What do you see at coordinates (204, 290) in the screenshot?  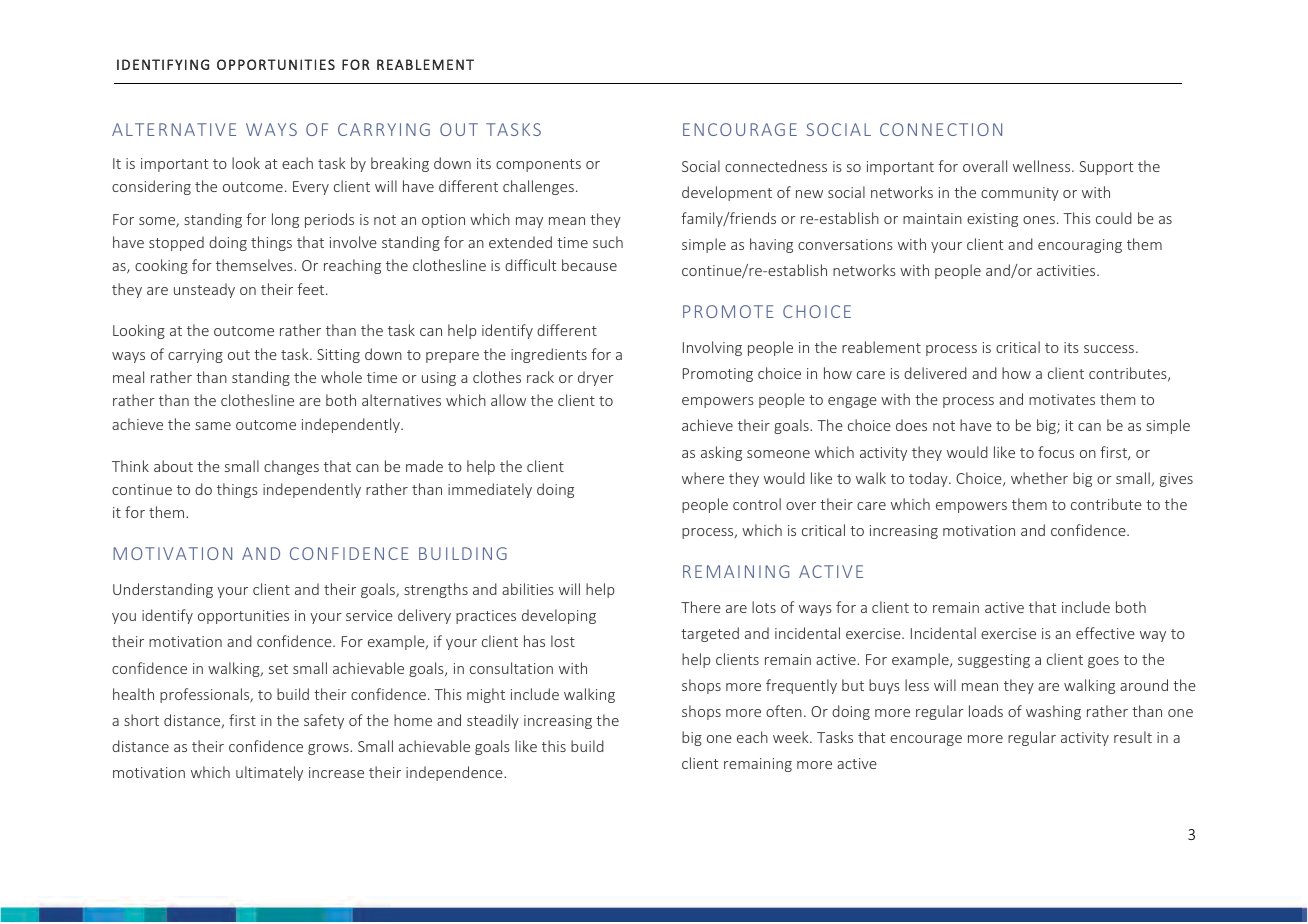 I see `unsteady` at bounding box center [204, 290].
